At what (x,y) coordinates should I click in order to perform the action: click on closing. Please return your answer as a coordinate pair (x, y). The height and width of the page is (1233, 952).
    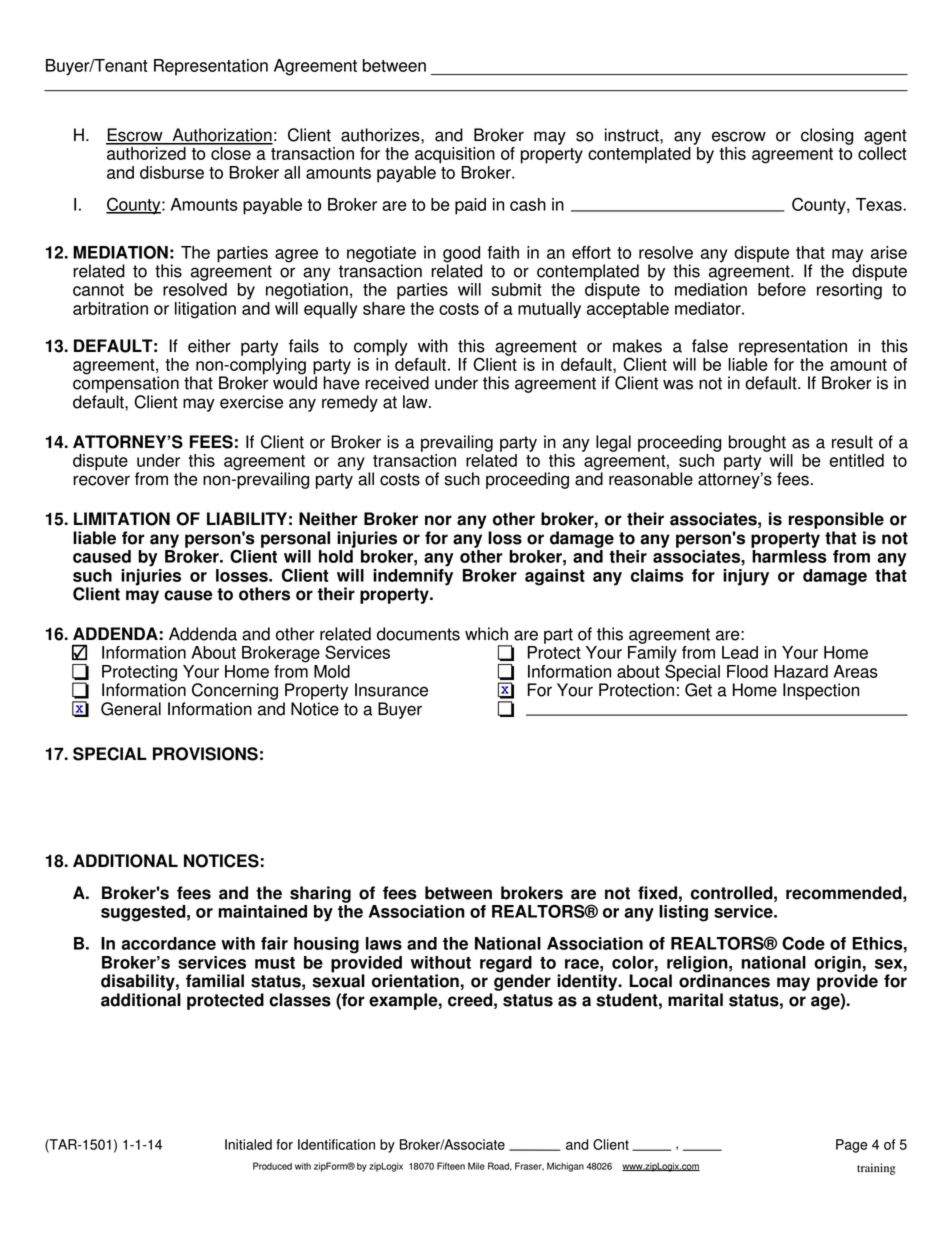
    Looking at the image, I should click on (827, 136).
